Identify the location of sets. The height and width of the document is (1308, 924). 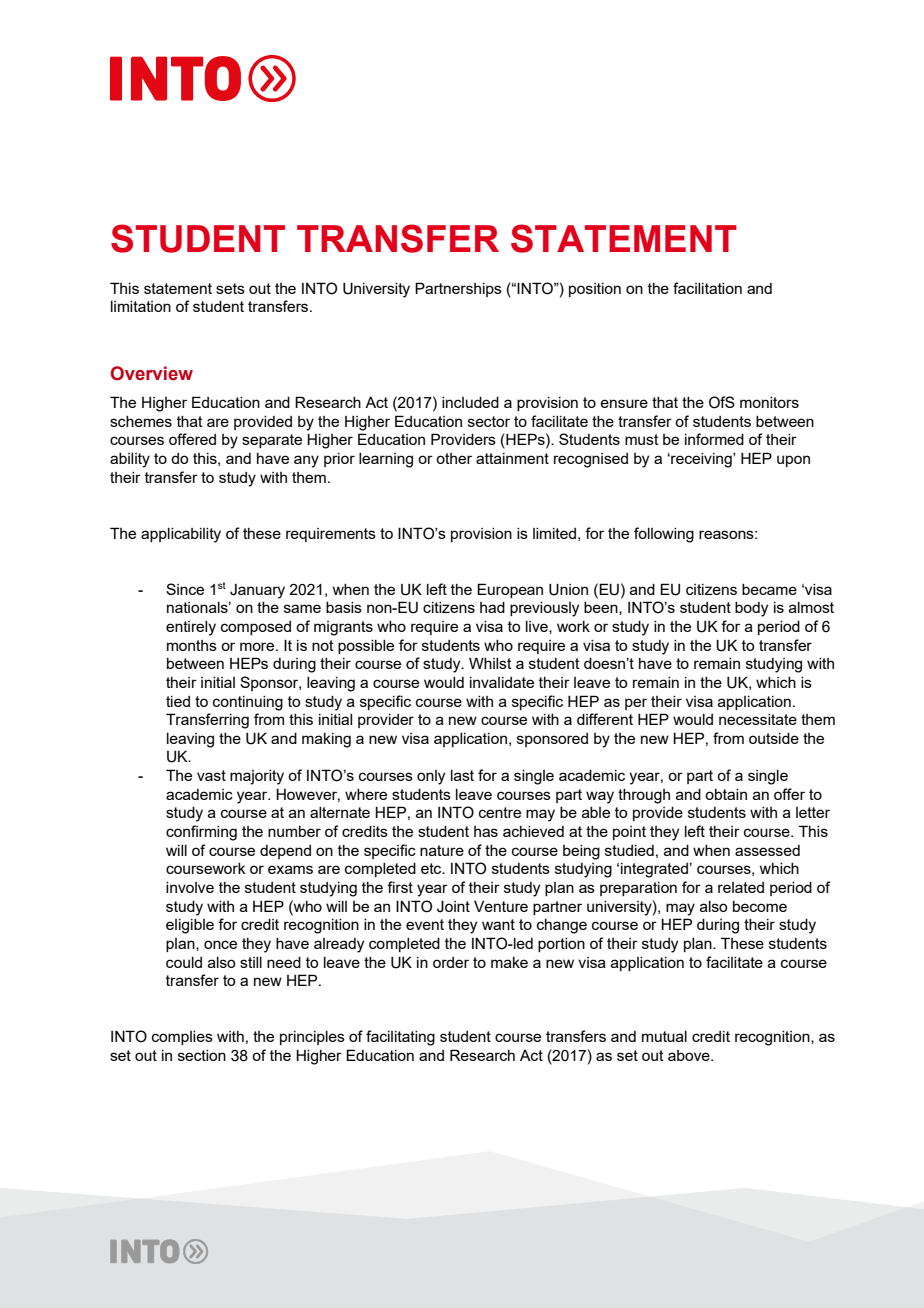
(230, 288).
